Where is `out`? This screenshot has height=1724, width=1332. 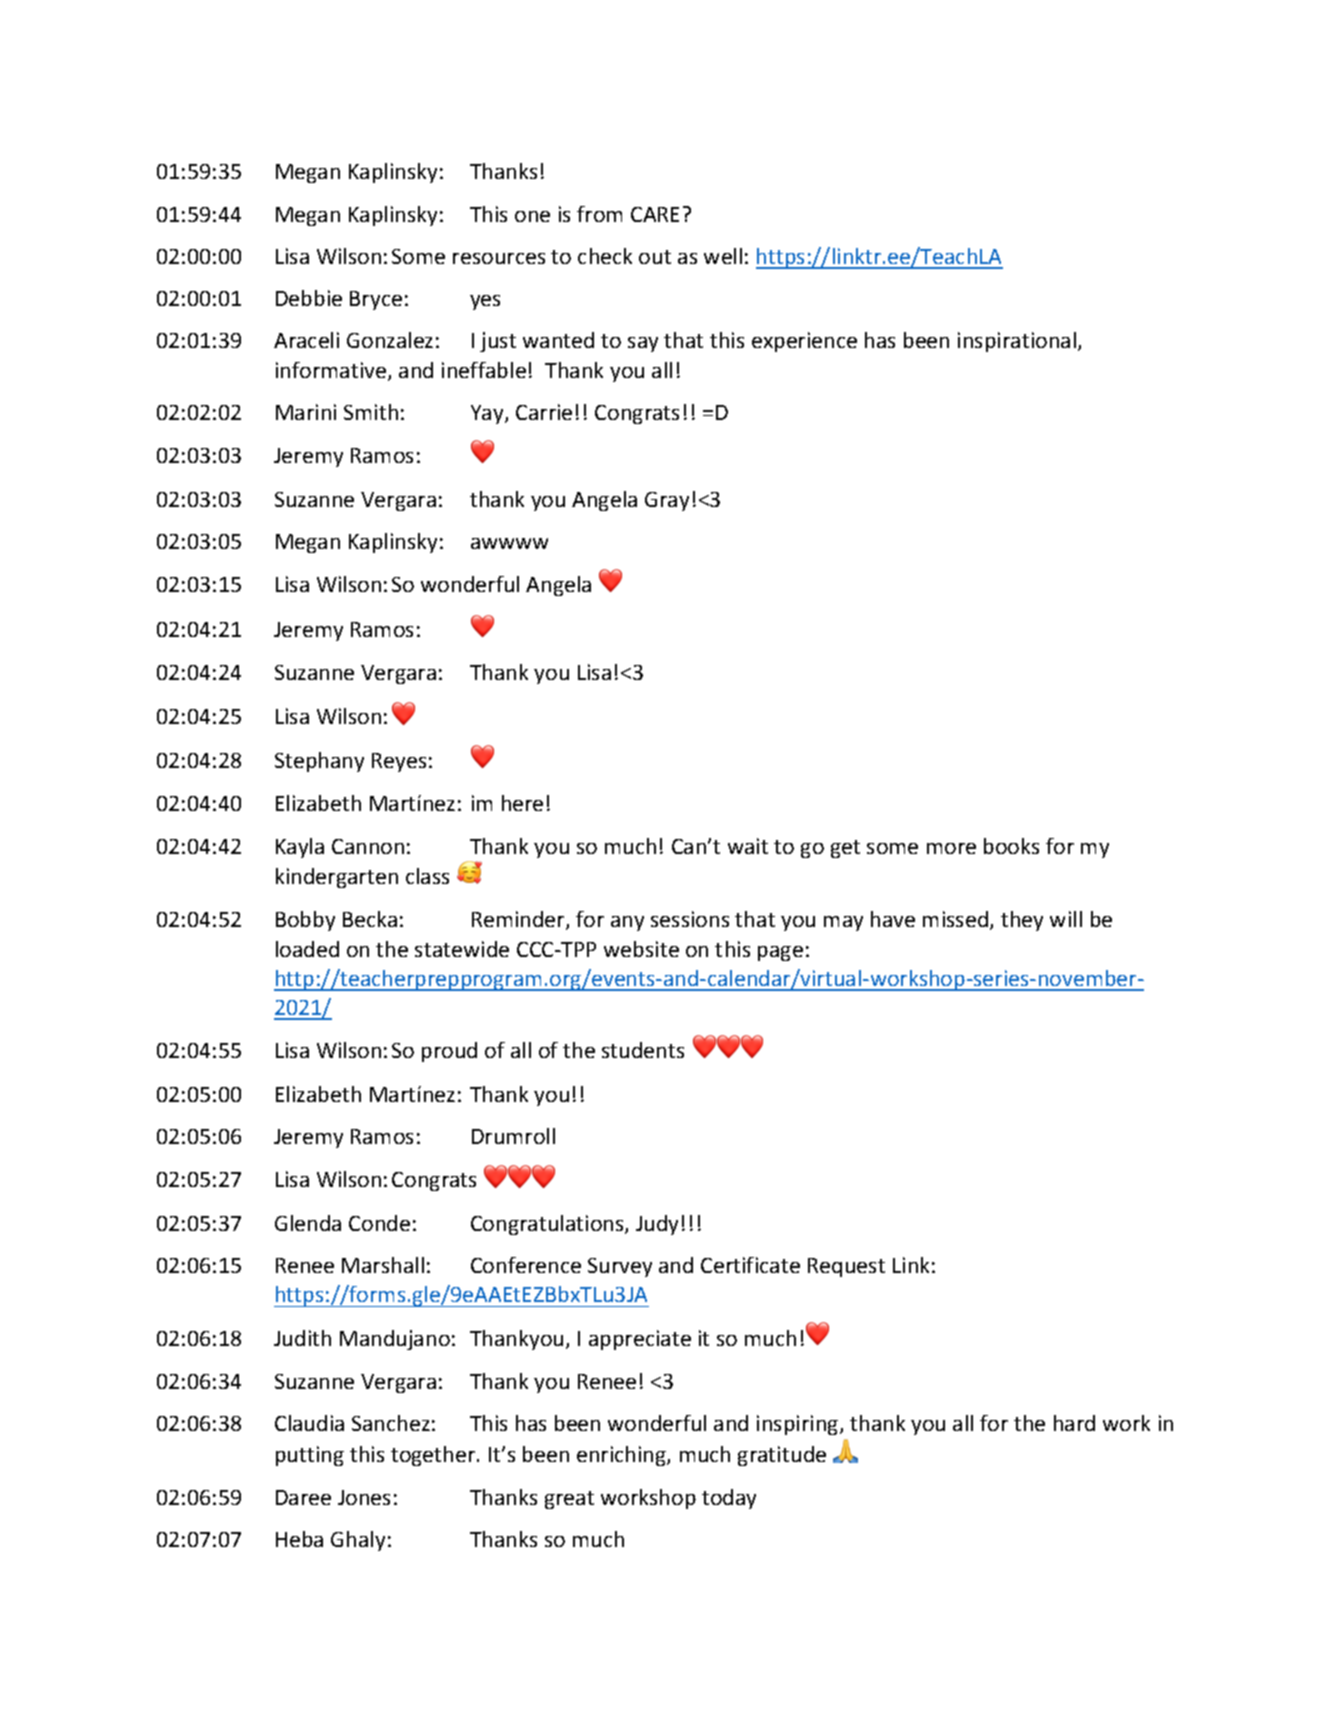
out is located at coordinates (655, 257).
